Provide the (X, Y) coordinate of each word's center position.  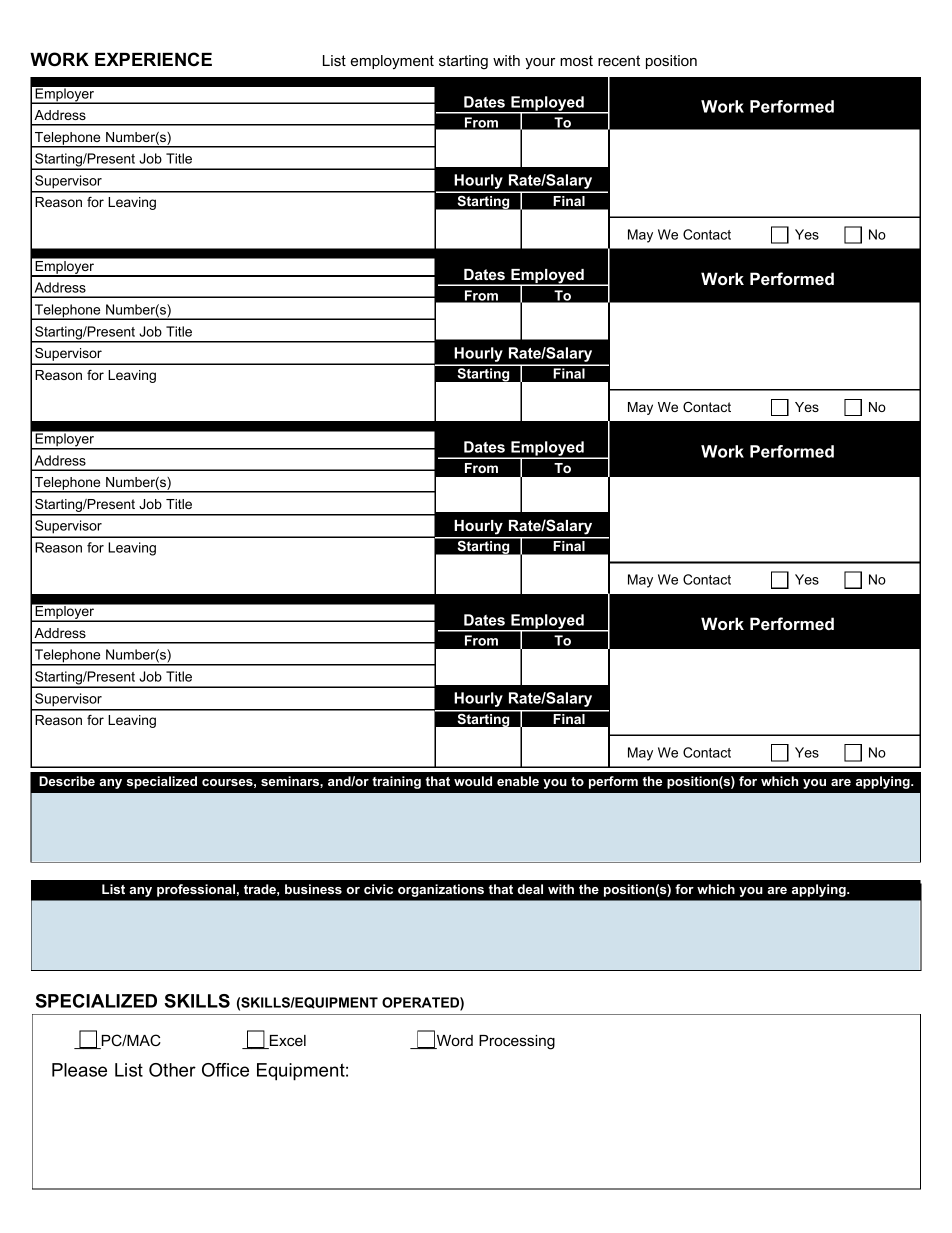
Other (172, 1070)
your (540, 63)
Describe (67, 781)
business (313, 889)
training (396, 782)
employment (392, 62)
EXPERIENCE (153, 59)
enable (518, 781)
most (576, 60)
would (473, 781)
